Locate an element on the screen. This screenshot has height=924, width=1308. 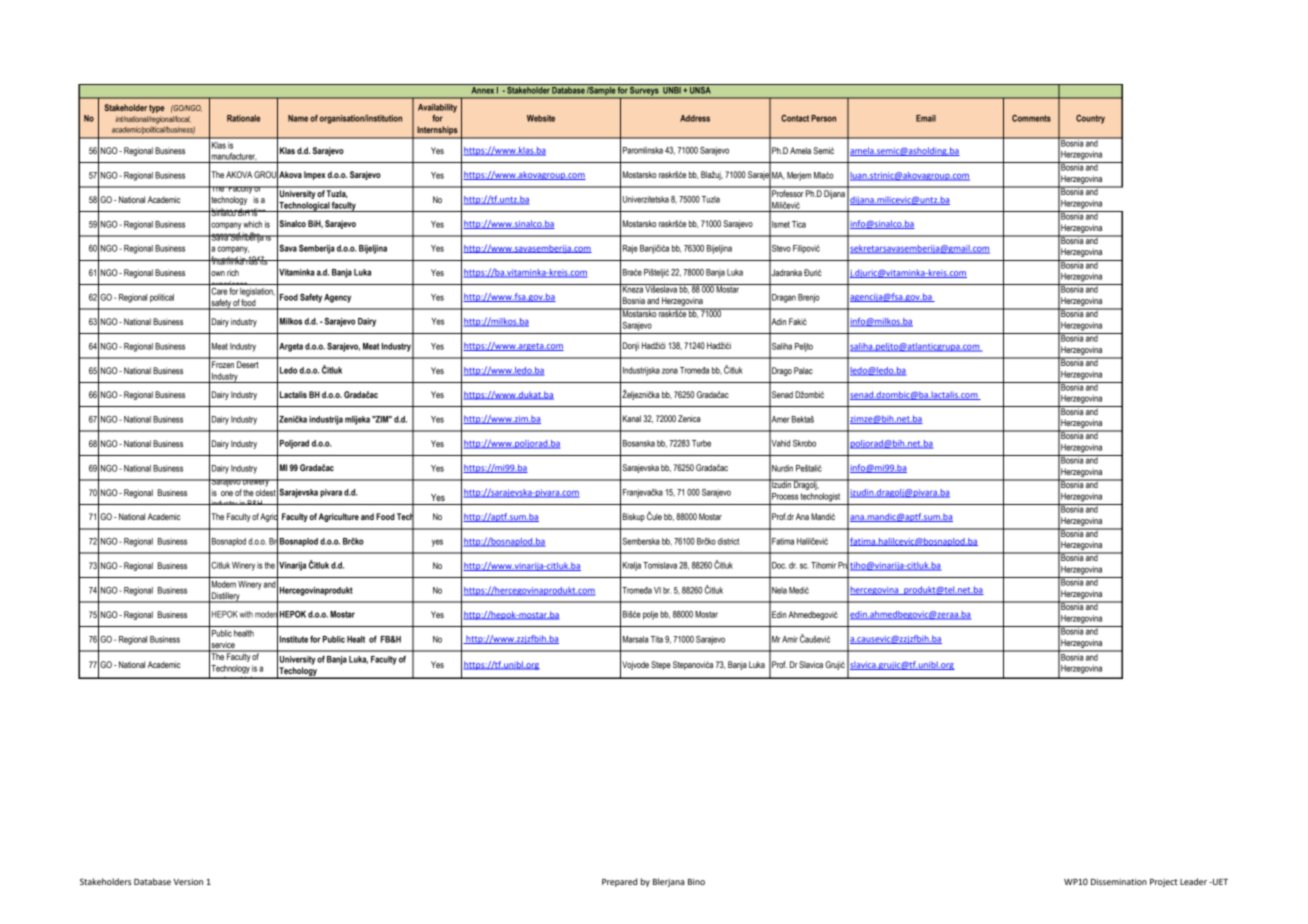
Version is located at coordinates (188, 881).
